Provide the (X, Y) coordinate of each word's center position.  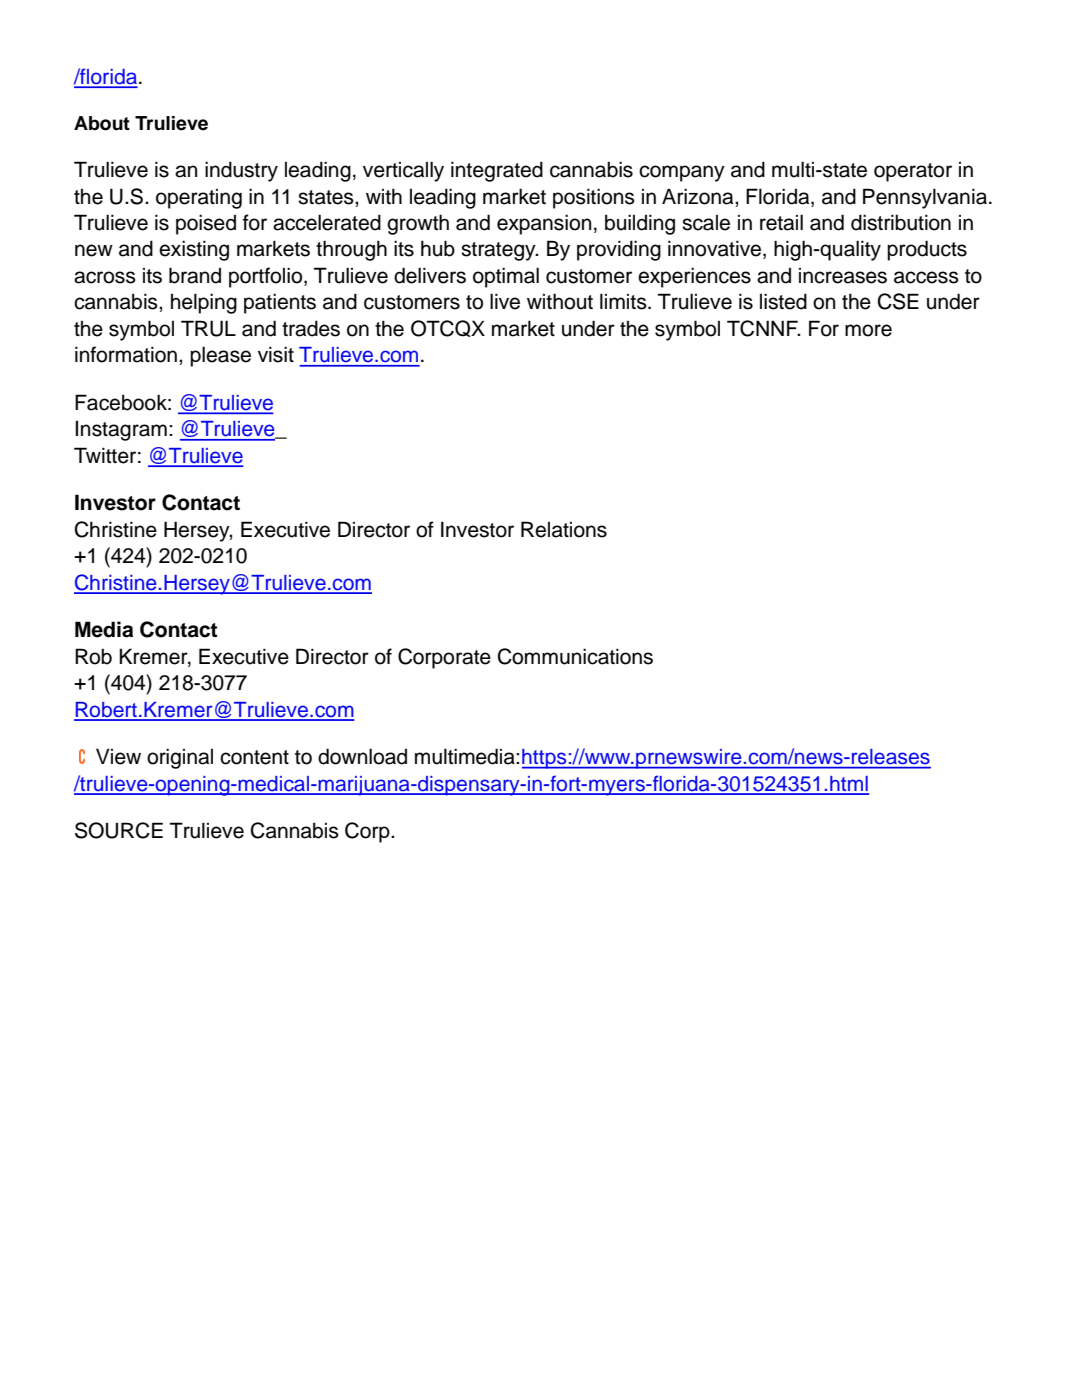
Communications (575, 656)
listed (783, 301)
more (868, 330)
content (254, 757)
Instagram (121, 430)
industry (241, 171)
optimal (506, 277)
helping (204, 303)
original (180, 758)
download (362, 756)
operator (913, 172)
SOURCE (119, 830)
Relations (564, 529)
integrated (497, 171)
